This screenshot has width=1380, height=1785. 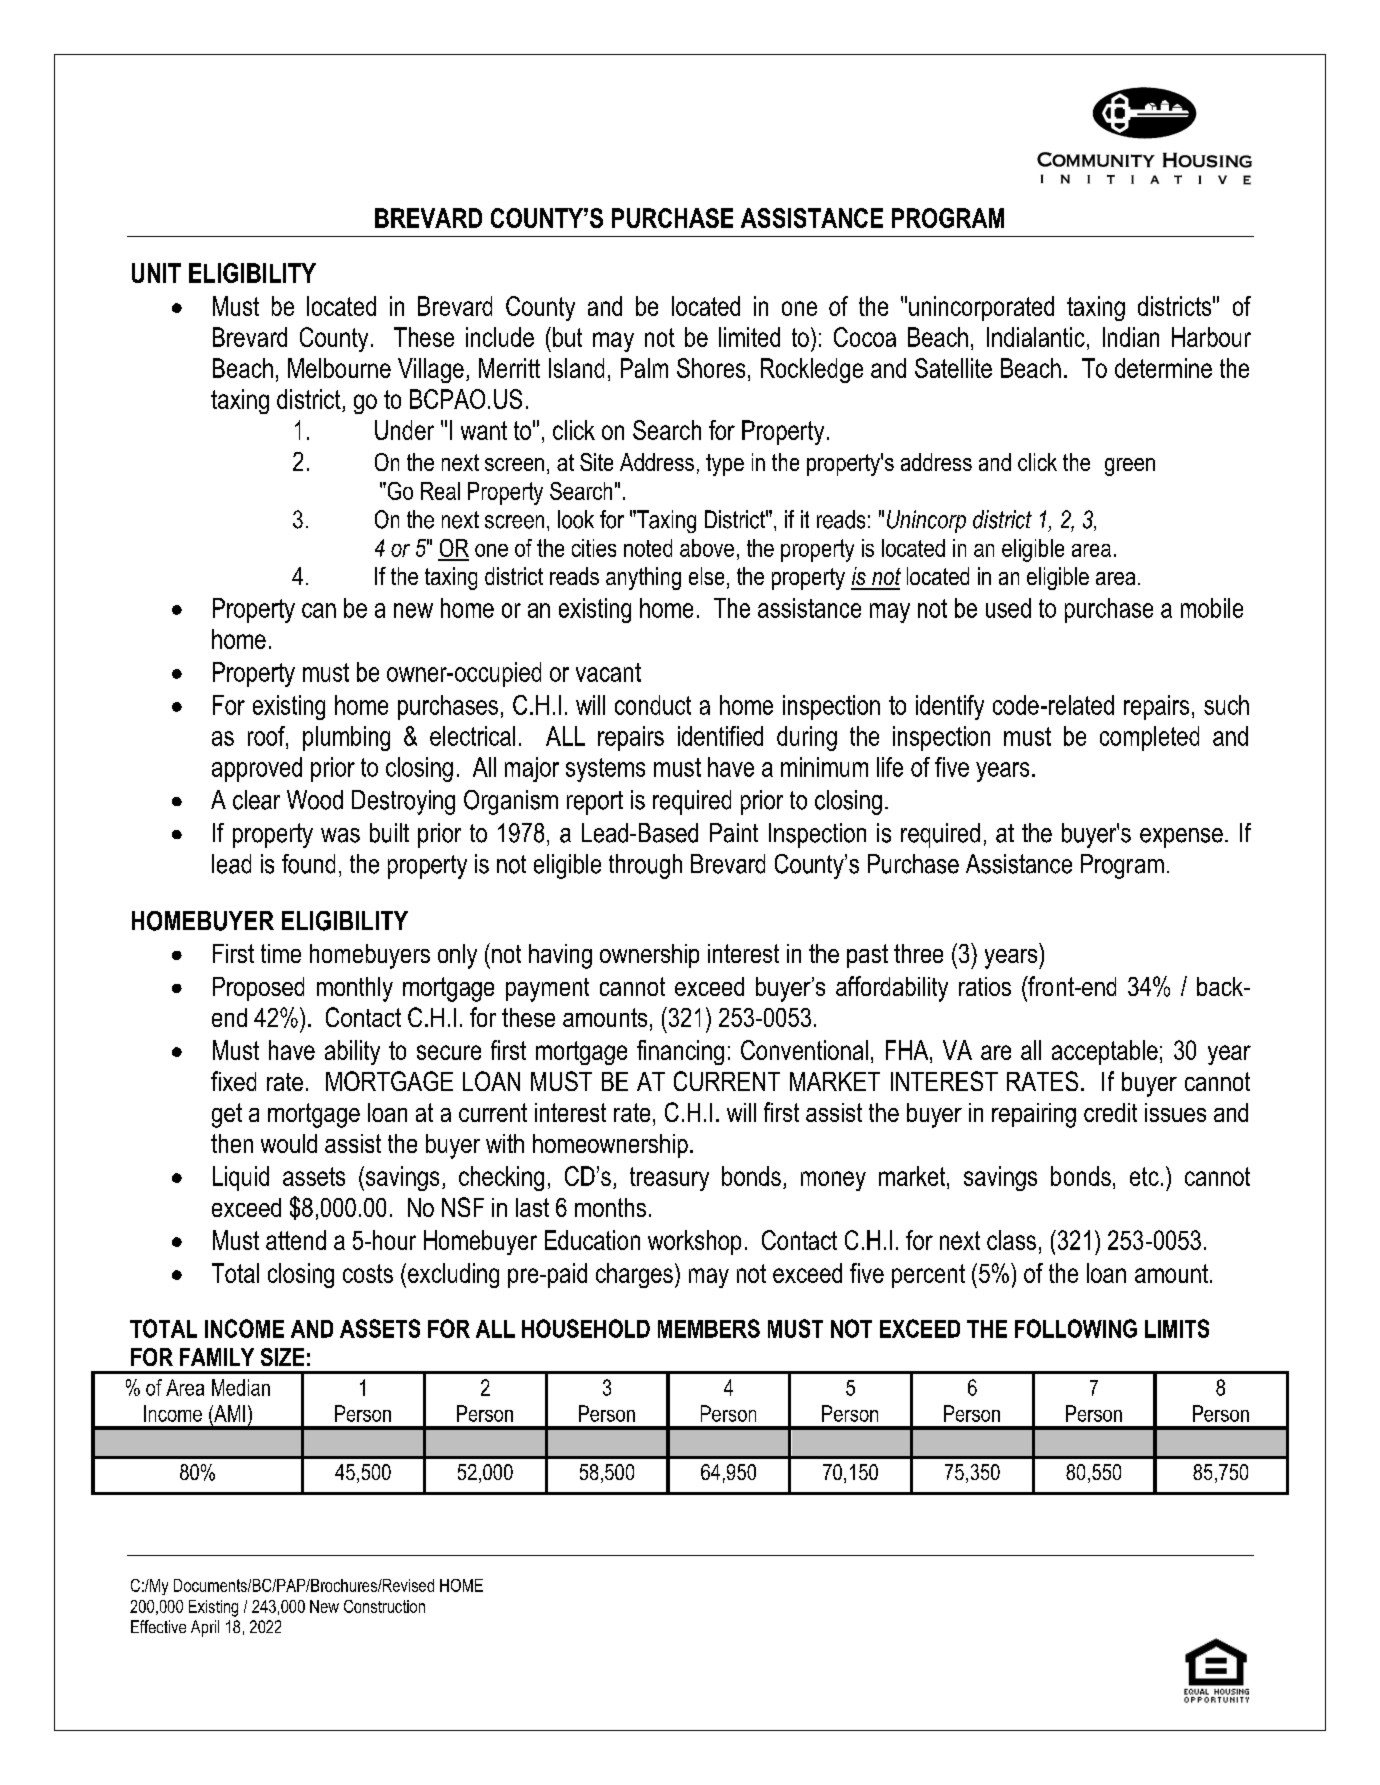 I want to click on else, so click(x=706, y=576).
